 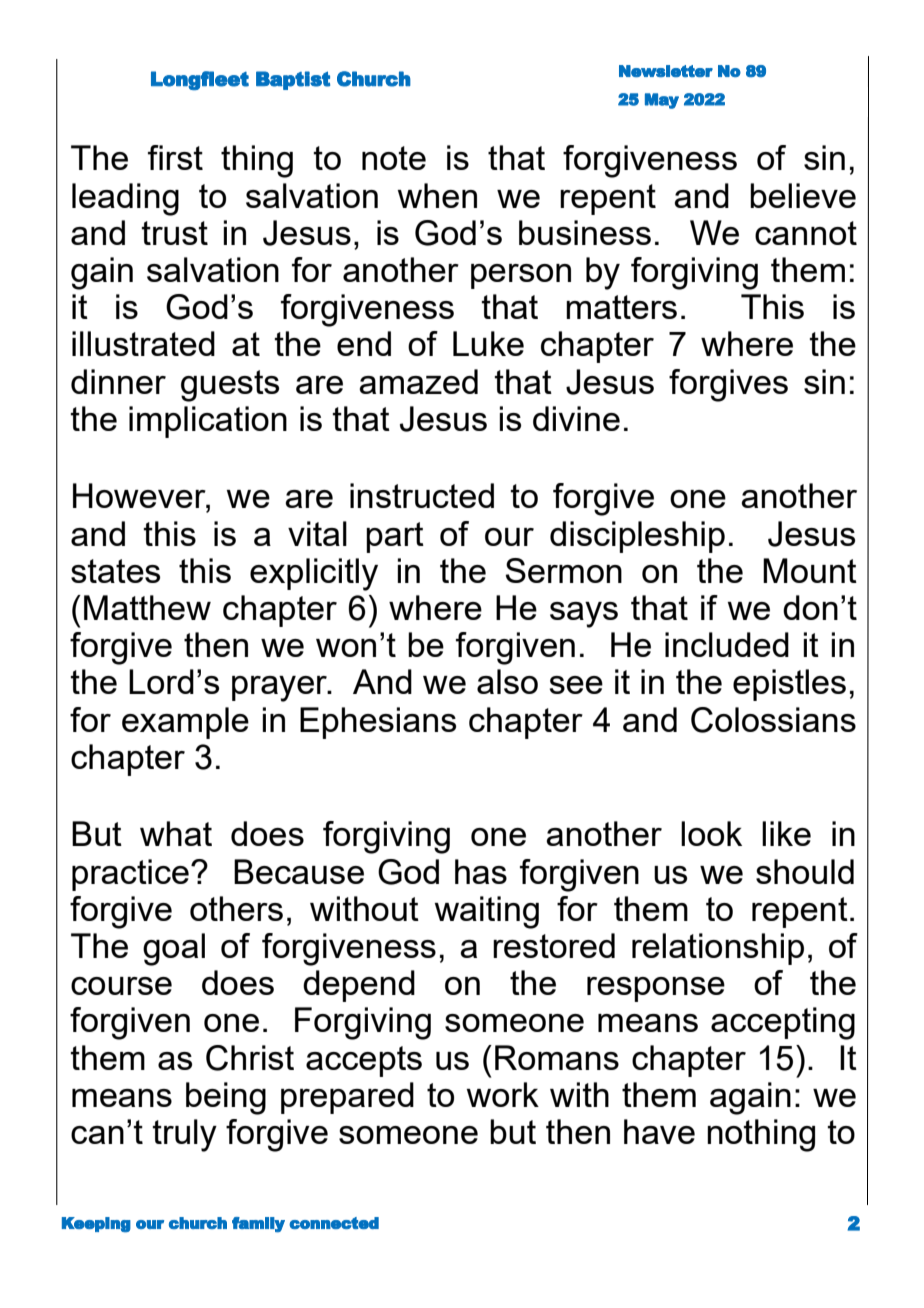 I want to click on May, so click(x=662, y=101).
